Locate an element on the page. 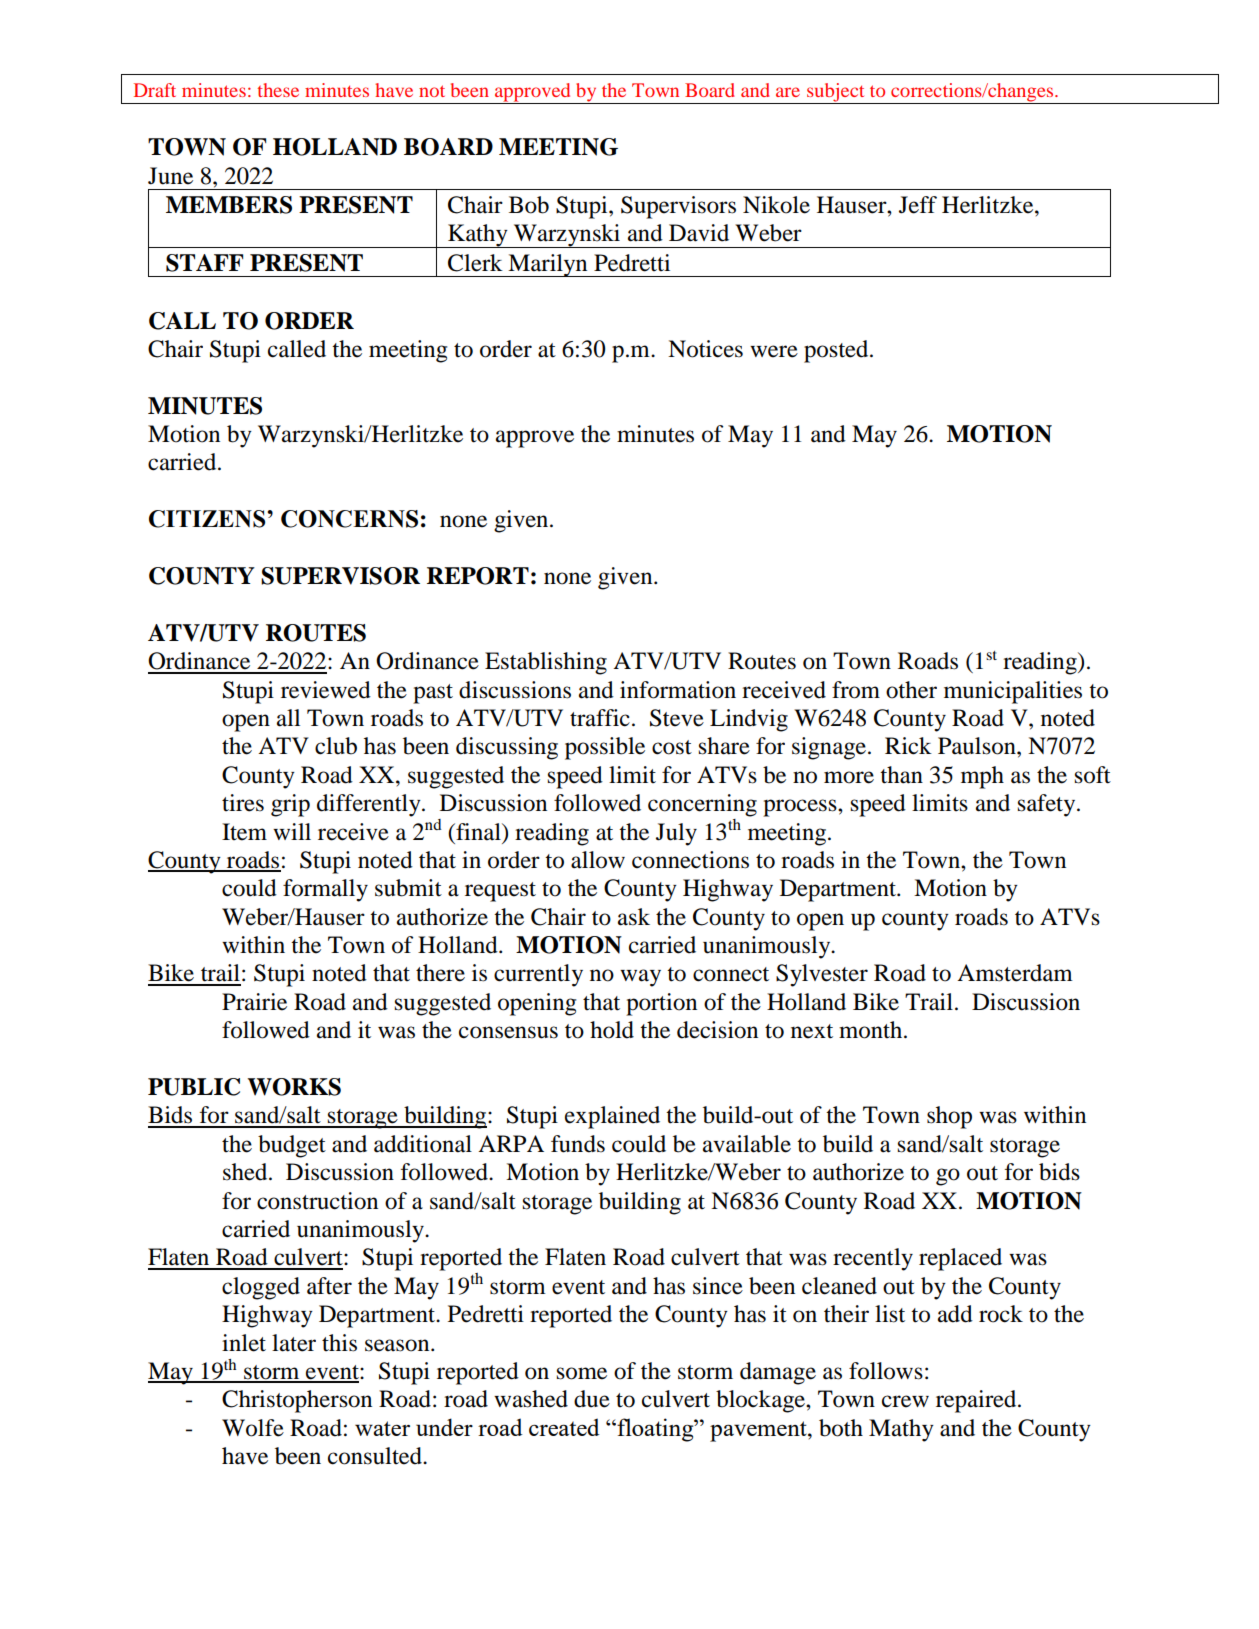 This image has width=1259, height=1629. these is located at coordinates (278, 90).
